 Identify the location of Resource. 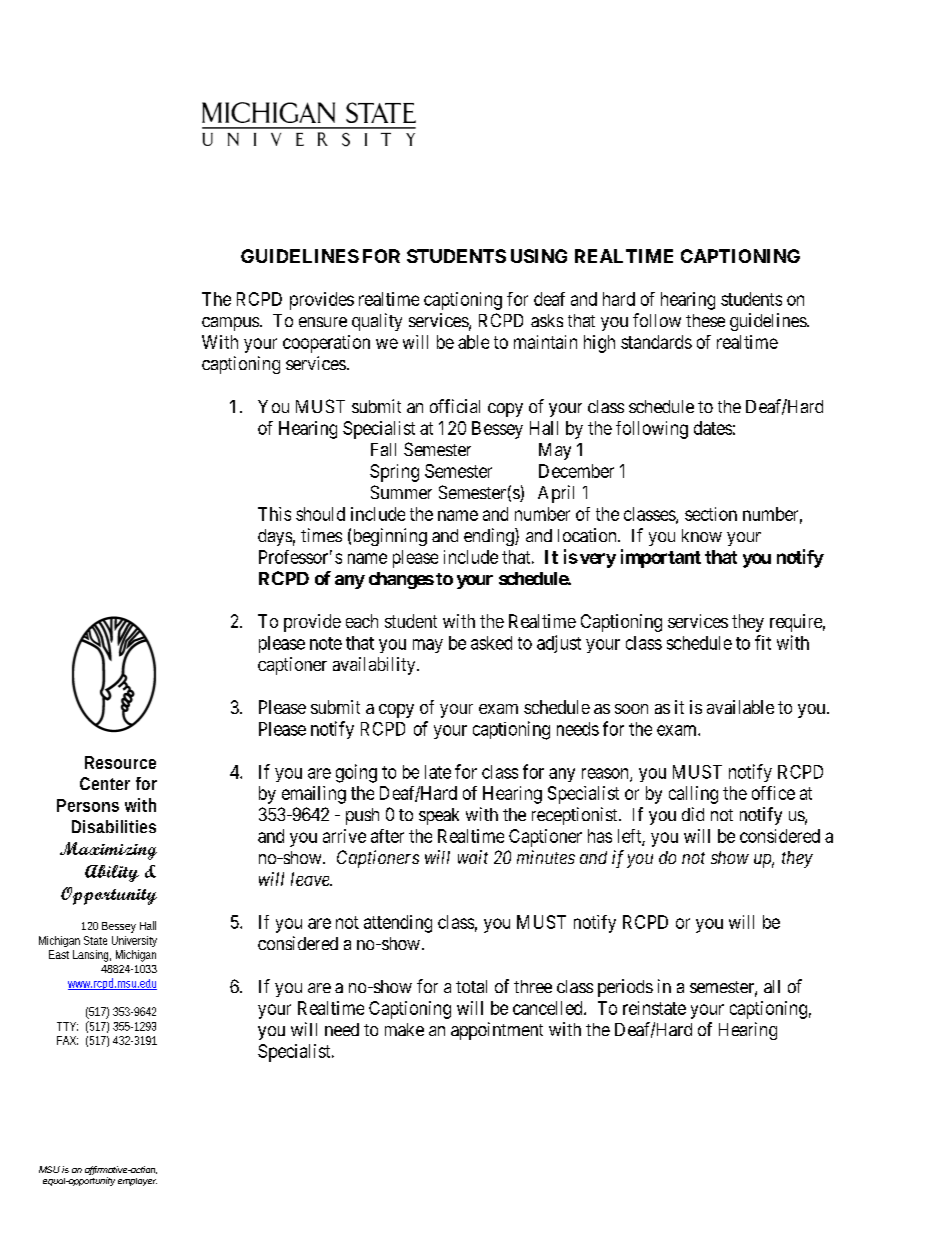
(120, 762).
